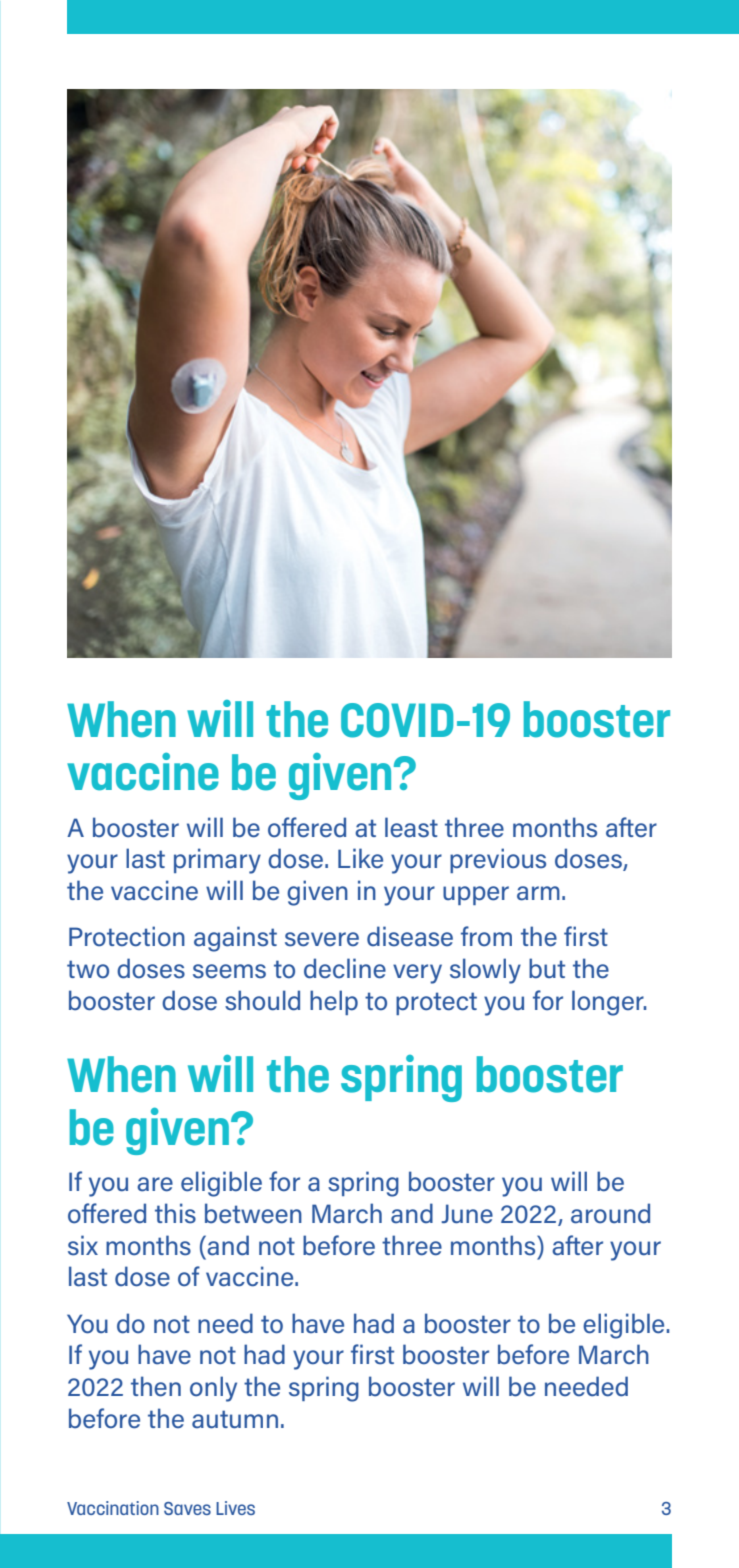  What do you see at coordinates (498, 860) in the screenshot?
I see `previous` at bounding box center [498, 860].
